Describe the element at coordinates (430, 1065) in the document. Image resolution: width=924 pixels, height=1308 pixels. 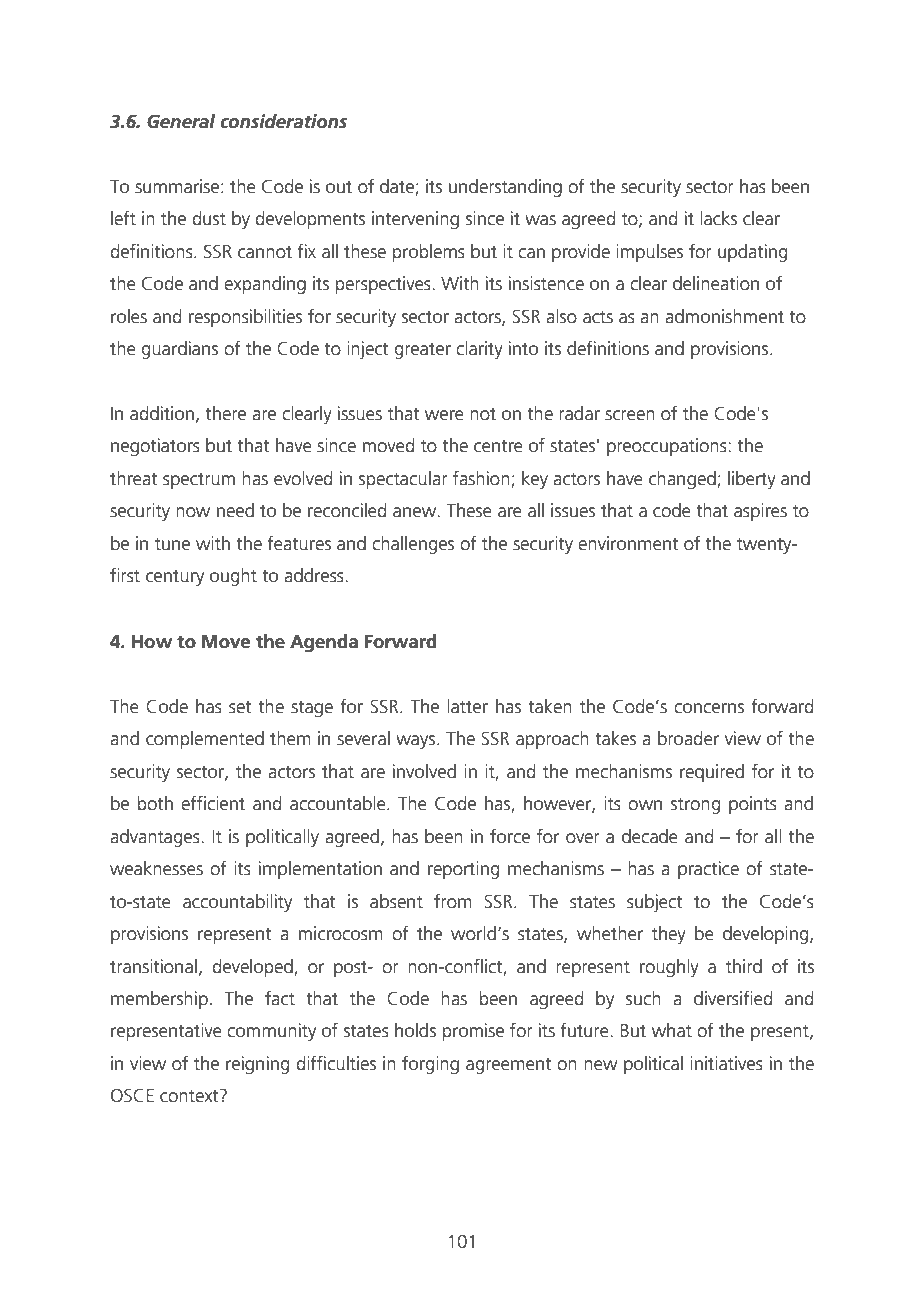
I see `forging` at that location.
